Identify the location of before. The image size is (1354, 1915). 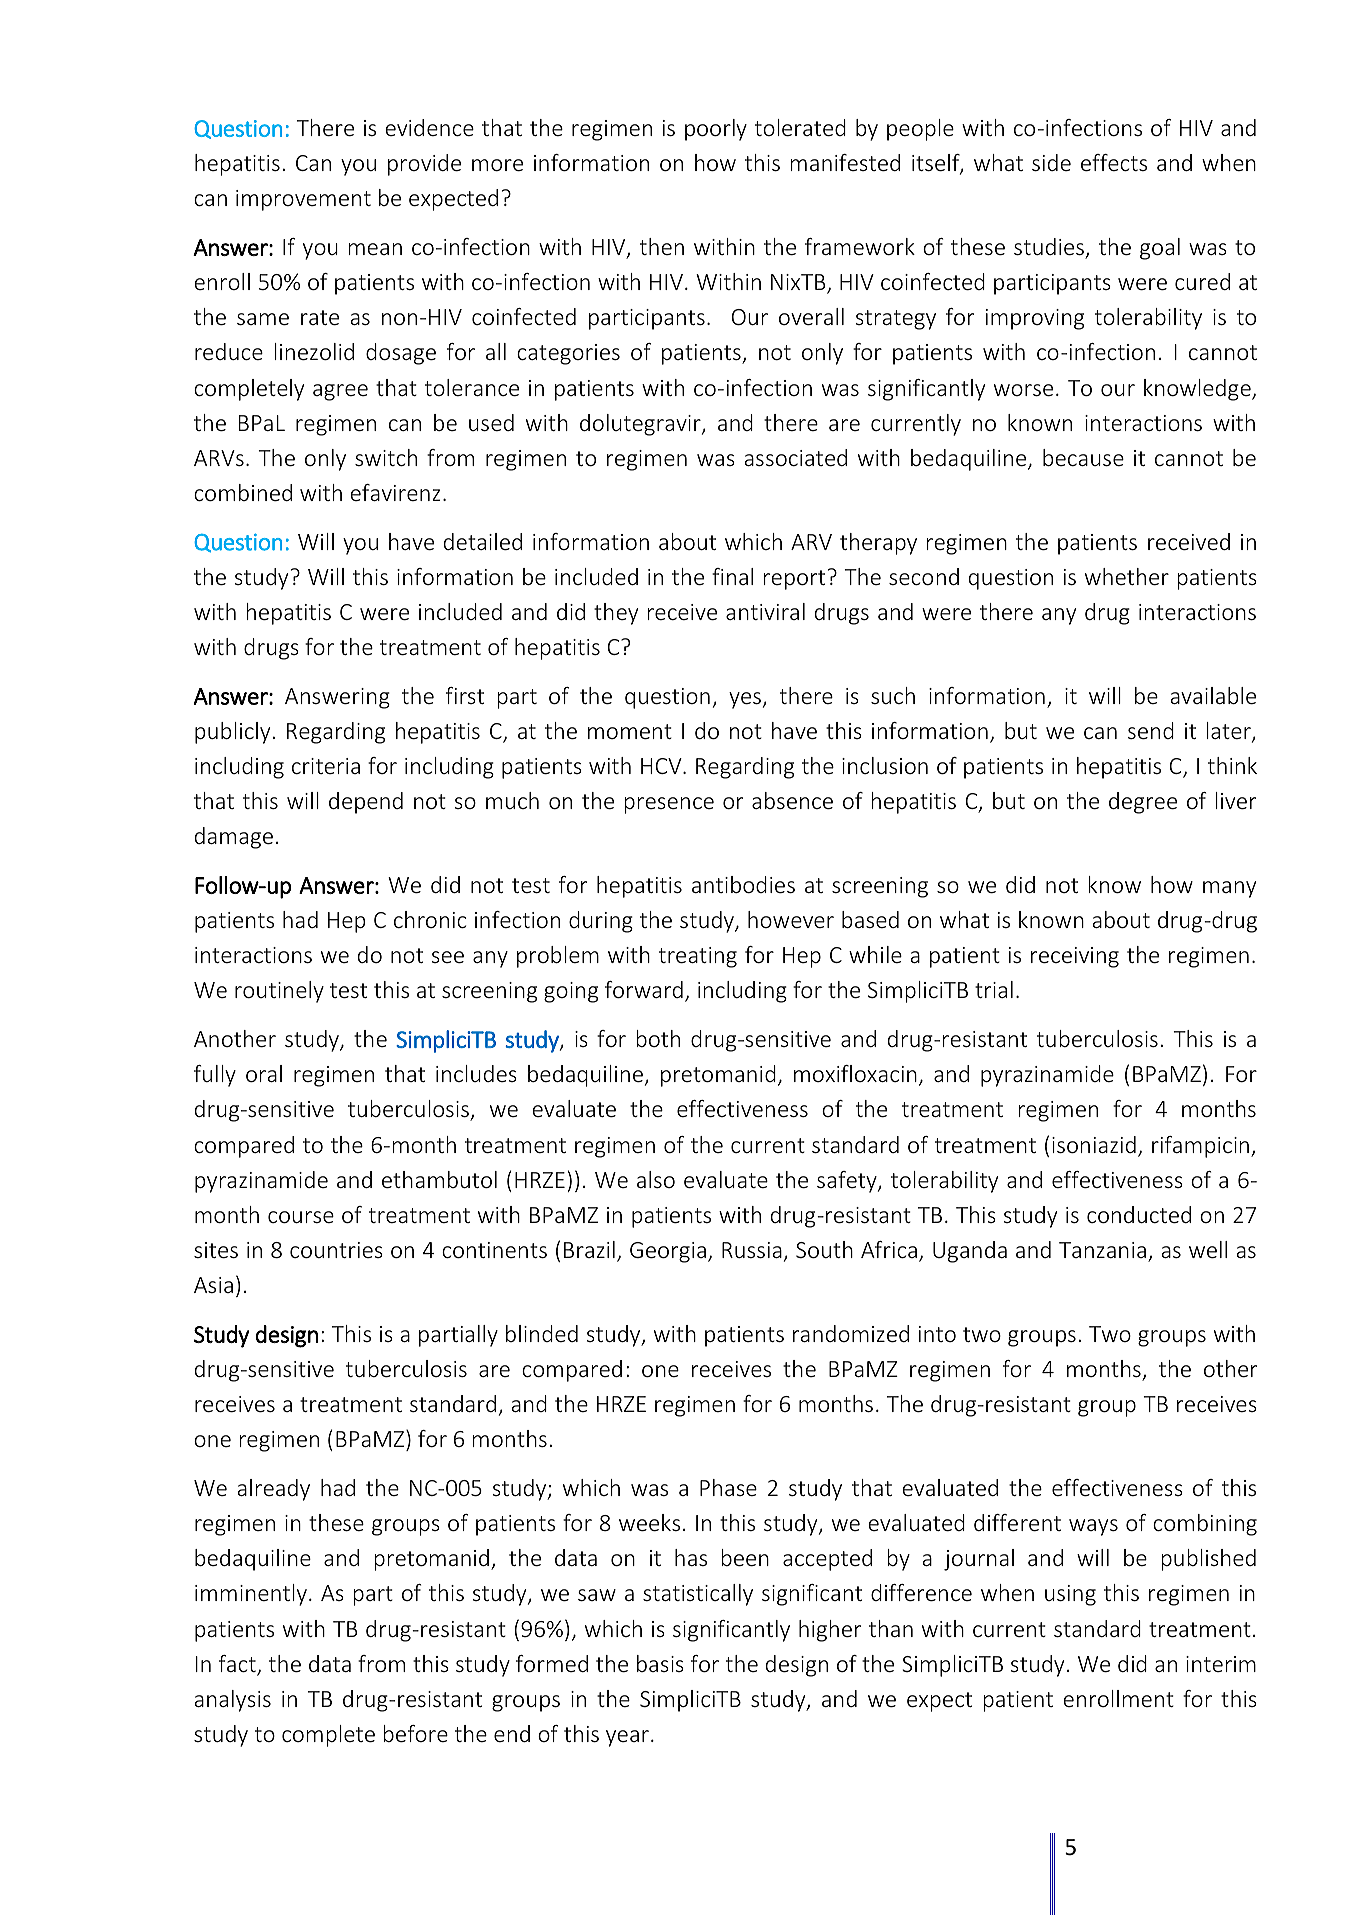
(415, 1733).
